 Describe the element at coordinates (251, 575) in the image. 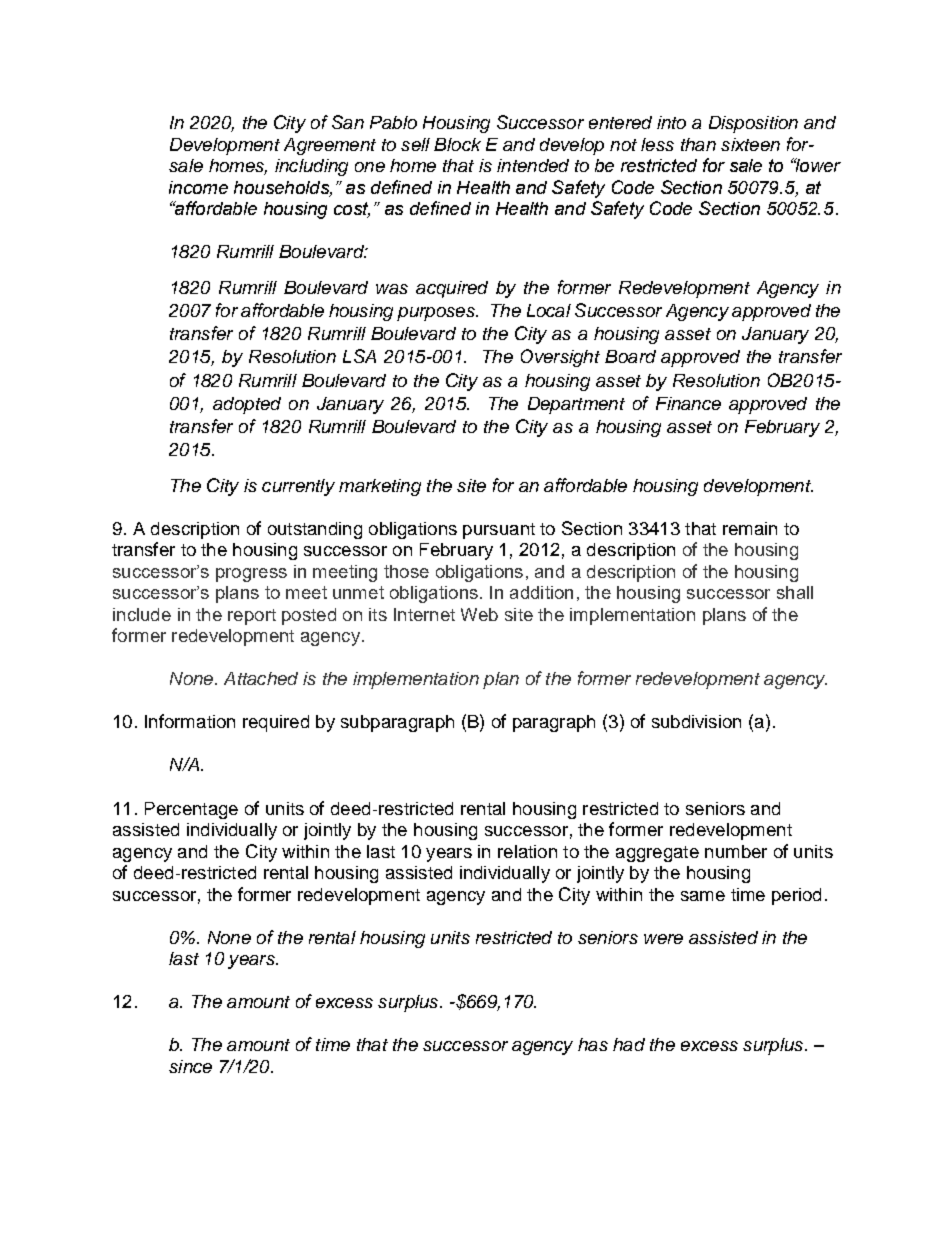

I see `progress` at that location.
